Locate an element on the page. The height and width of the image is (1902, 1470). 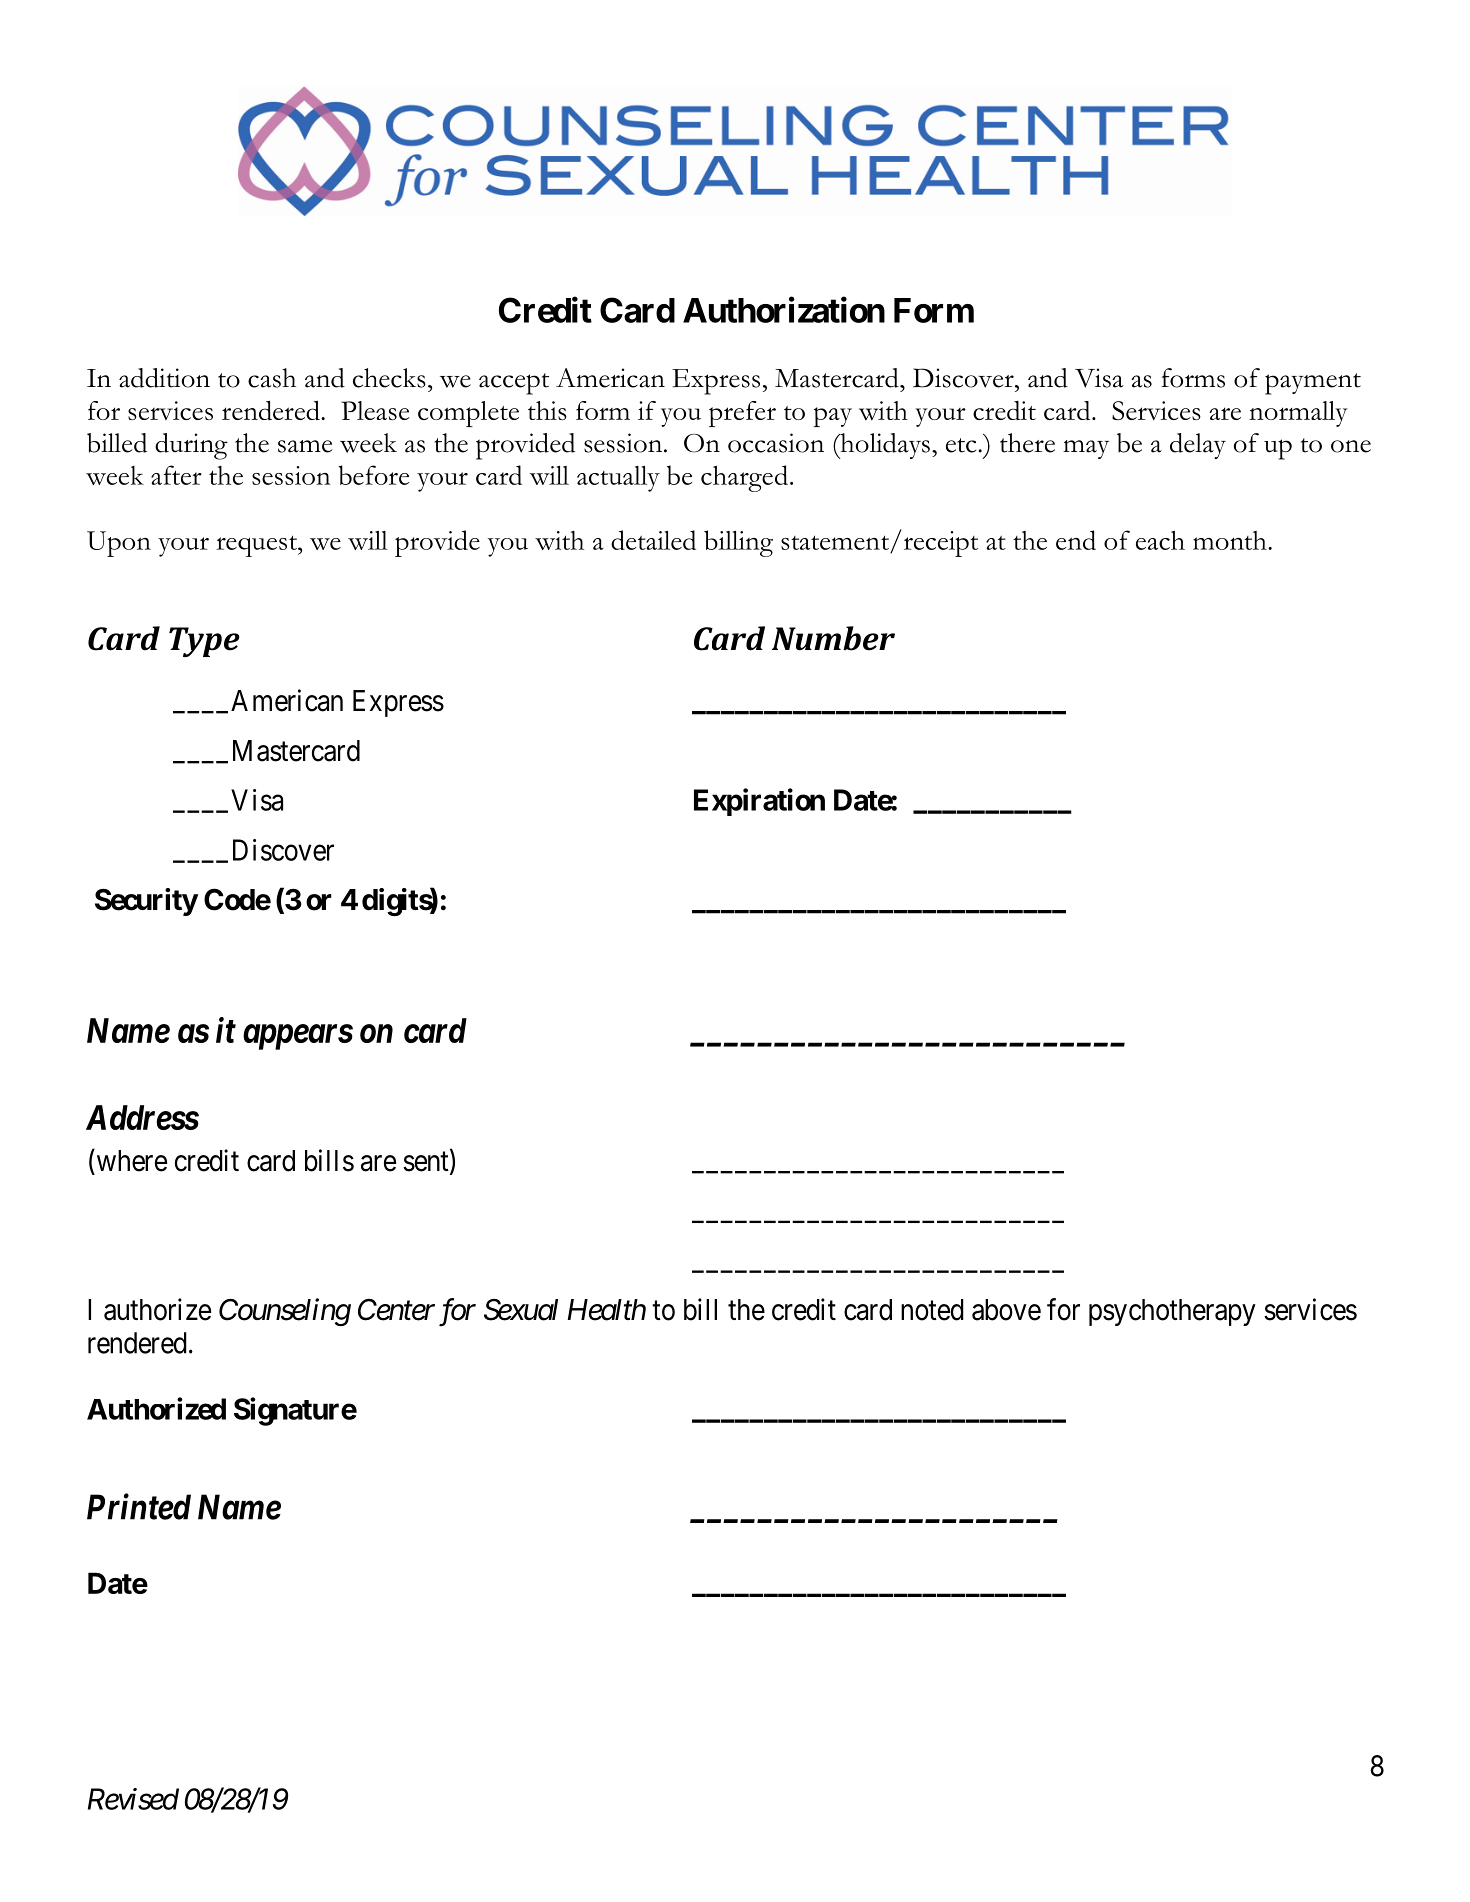
Expiration is located at coordinates (759, 802).
